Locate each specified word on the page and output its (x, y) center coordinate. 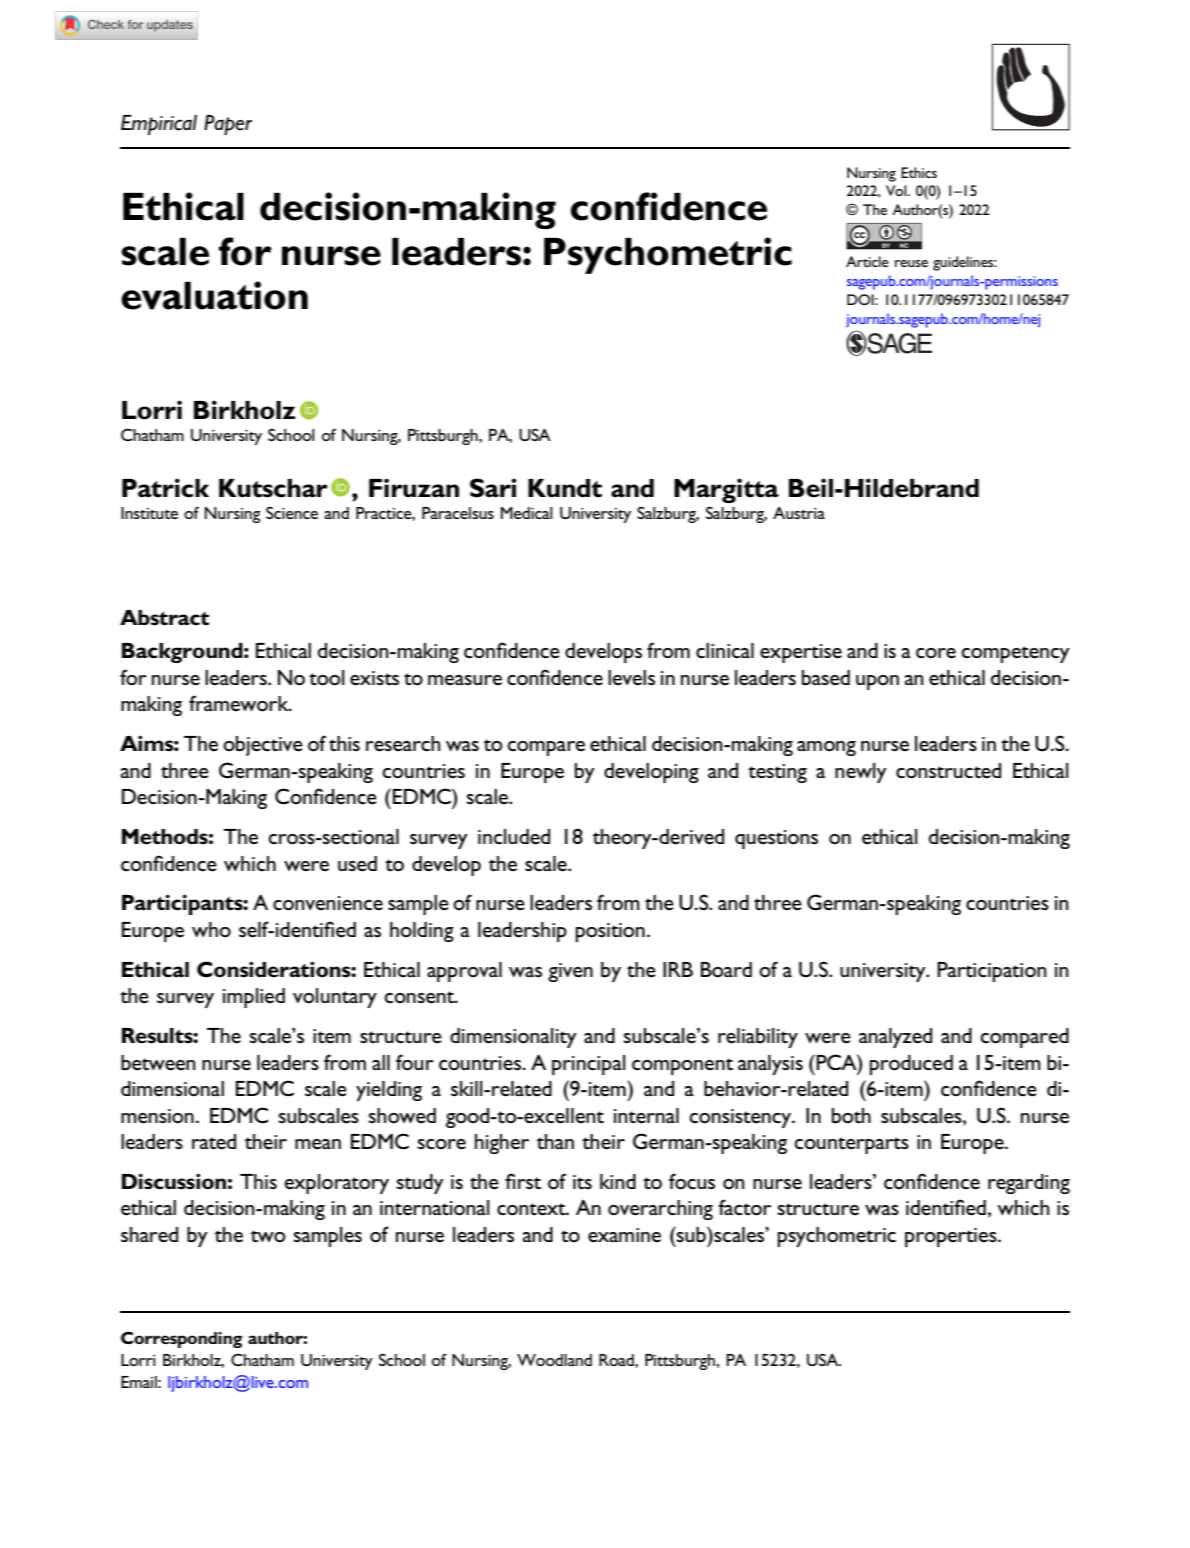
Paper (228, 125)
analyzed (895, 1038)
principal (589, 1065)
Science (292, 513)
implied (254, 998)
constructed (948, 771)
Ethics (919, 172)
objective (263, 746)
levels (631, 677)
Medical (526, 513)
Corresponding (181, 1339)
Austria (799, 513)
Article (867, 261)
